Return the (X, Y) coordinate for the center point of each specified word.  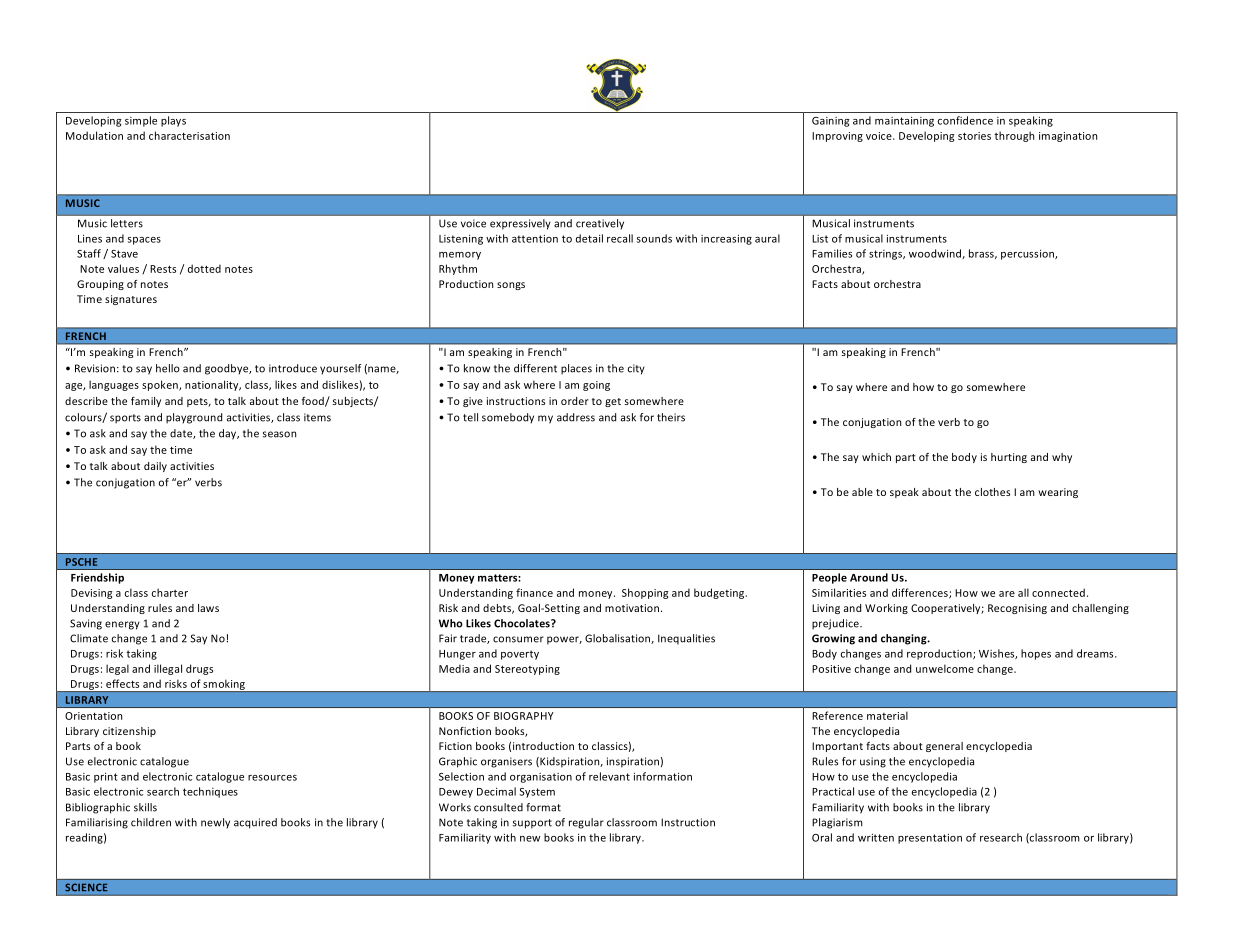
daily (155, 467)
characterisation (189, 135)
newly (215, 823)
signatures (131, 300)
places (576, 369)
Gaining (830, 122)
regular (586, 823)
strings (887, 255)
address (576, 417)
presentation (930, 838)
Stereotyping (527, 670)
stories (974, 136)
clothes (992, 492)
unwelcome (945, 668)
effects (122, 683)
